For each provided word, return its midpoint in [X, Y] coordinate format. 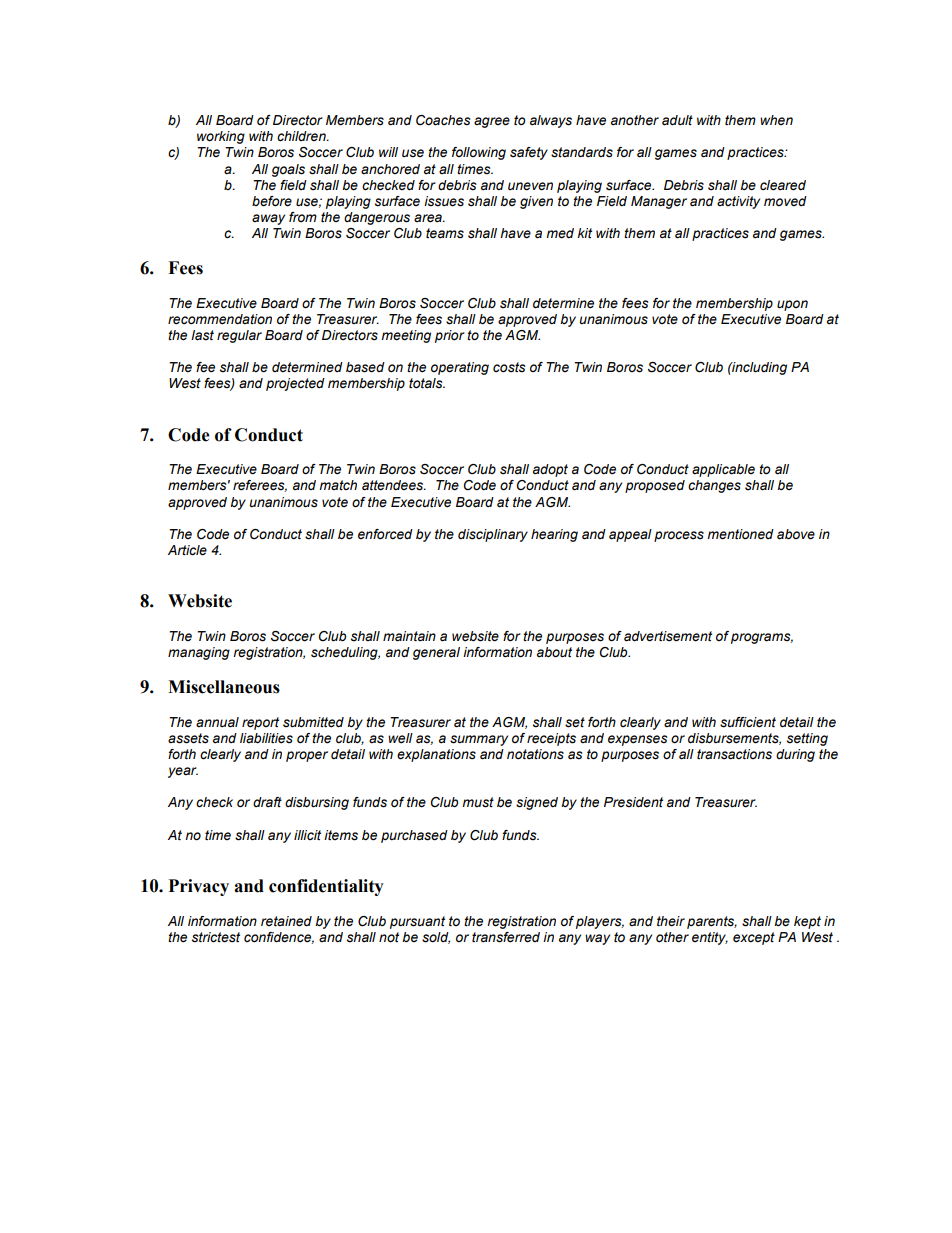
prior [450, 336]
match [338, 485]
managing [199, 653]
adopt [550, 470]
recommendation [220, 319]
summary [479, 740]
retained [286, 921]
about [554, 652]
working [221, 137]
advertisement [668, 636]
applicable [723, 470]
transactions [734, 754]
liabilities [266, 738]
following [479, 153]
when [776, 120]
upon [792, 305]
